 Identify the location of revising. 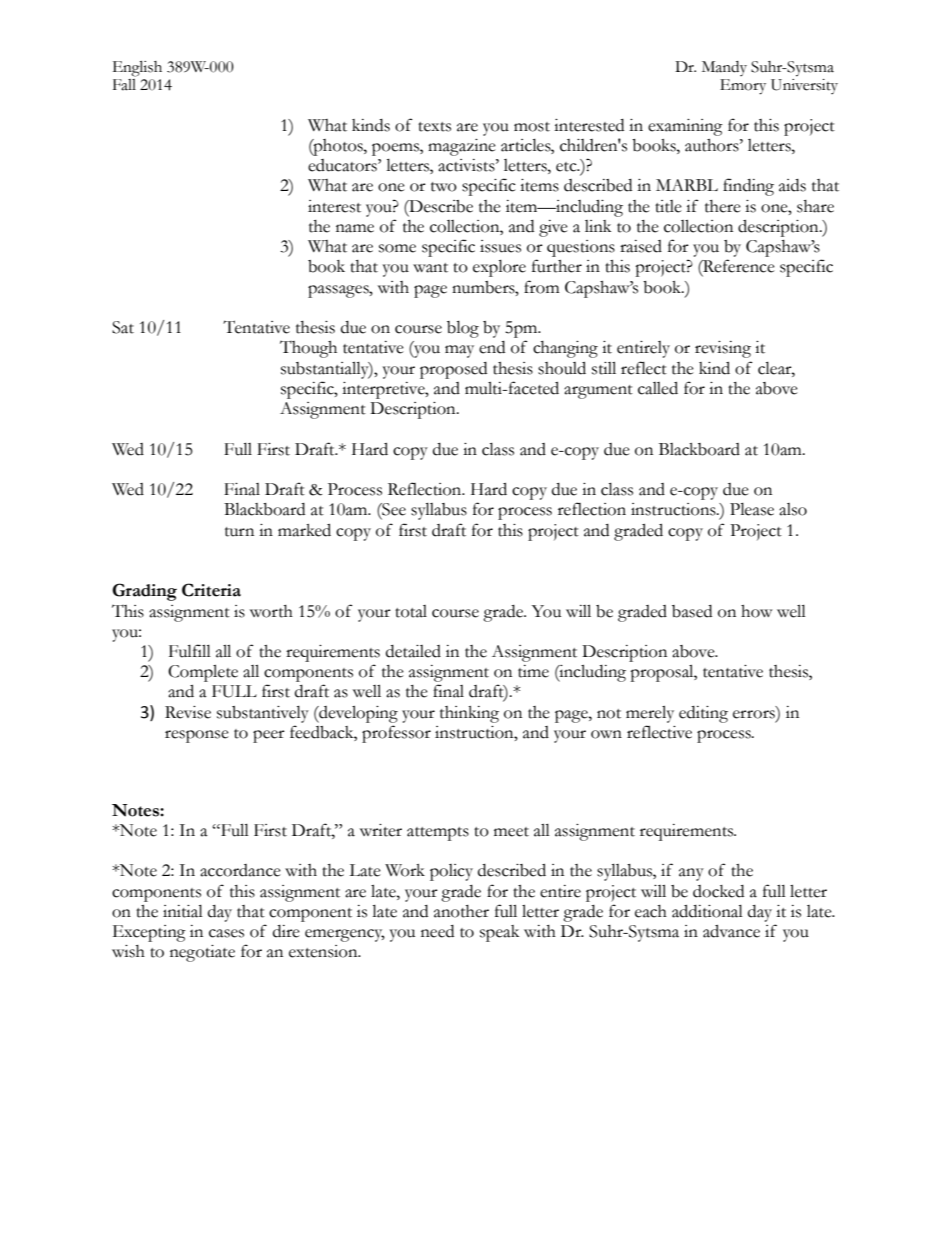
(723, 349).
